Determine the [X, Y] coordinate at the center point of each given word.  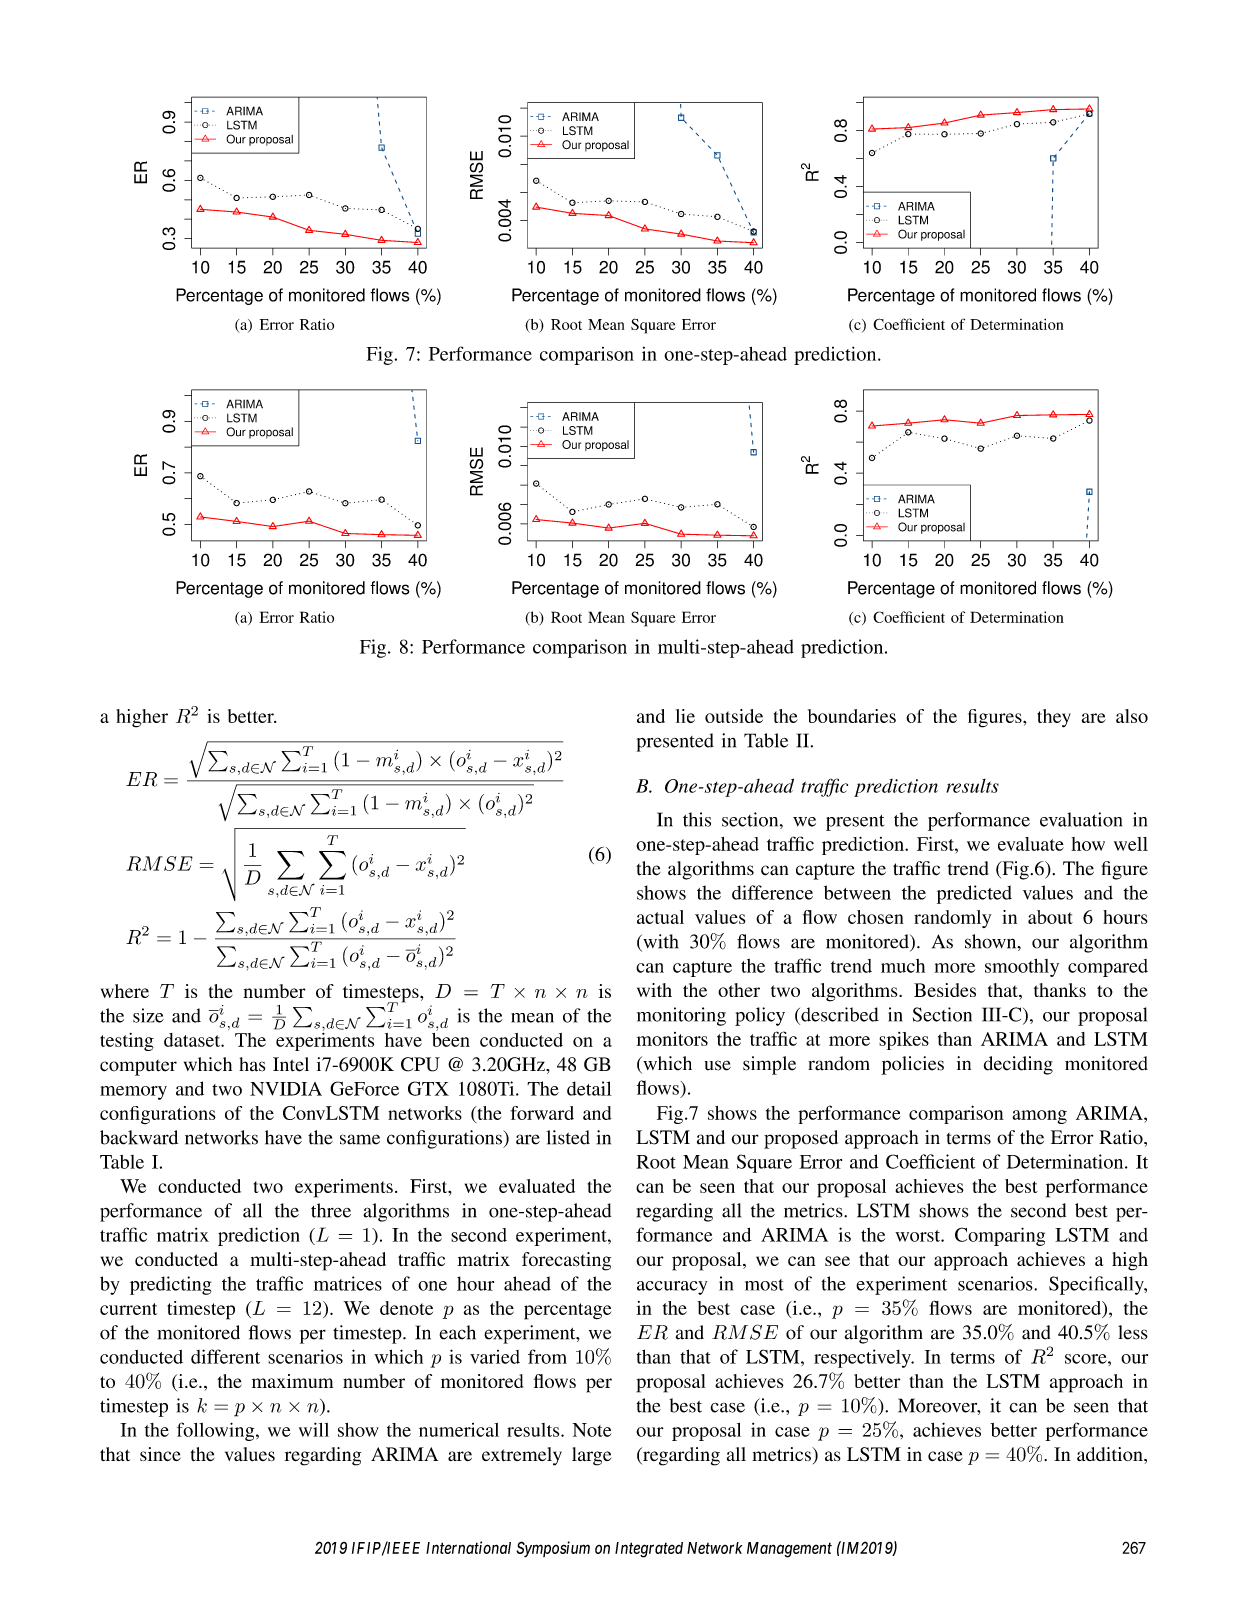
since [160, 1454]
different [225, 1356]
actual [660, 917]
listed [568, 1137]
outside [734, 716]
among [1039, 1117]
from [547, 1356]
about [1050, 917]
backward [139, 1137]
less [1133, 1332]
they [1054, 718]
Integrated [649, 1550]
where [125, 991]
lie [685, 716]
